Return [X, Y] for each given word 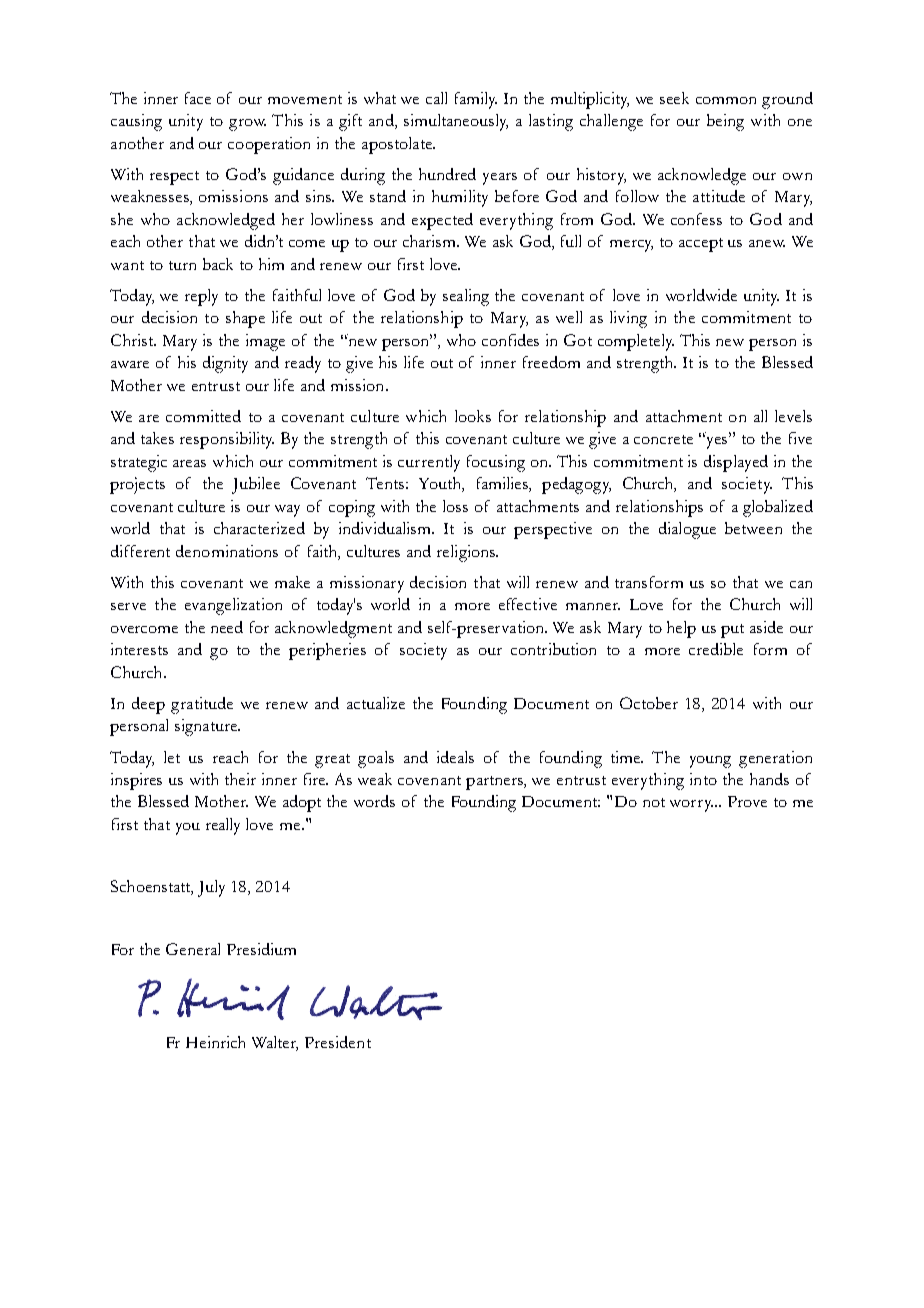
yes [718, 442]
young [710, 762]
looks [473, 416]
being [725, 122]
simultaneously [456, 122]
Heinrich [215, 1042]
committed [203, 416]
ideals [455, 757]
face [198, 98]
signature [207, 727]
